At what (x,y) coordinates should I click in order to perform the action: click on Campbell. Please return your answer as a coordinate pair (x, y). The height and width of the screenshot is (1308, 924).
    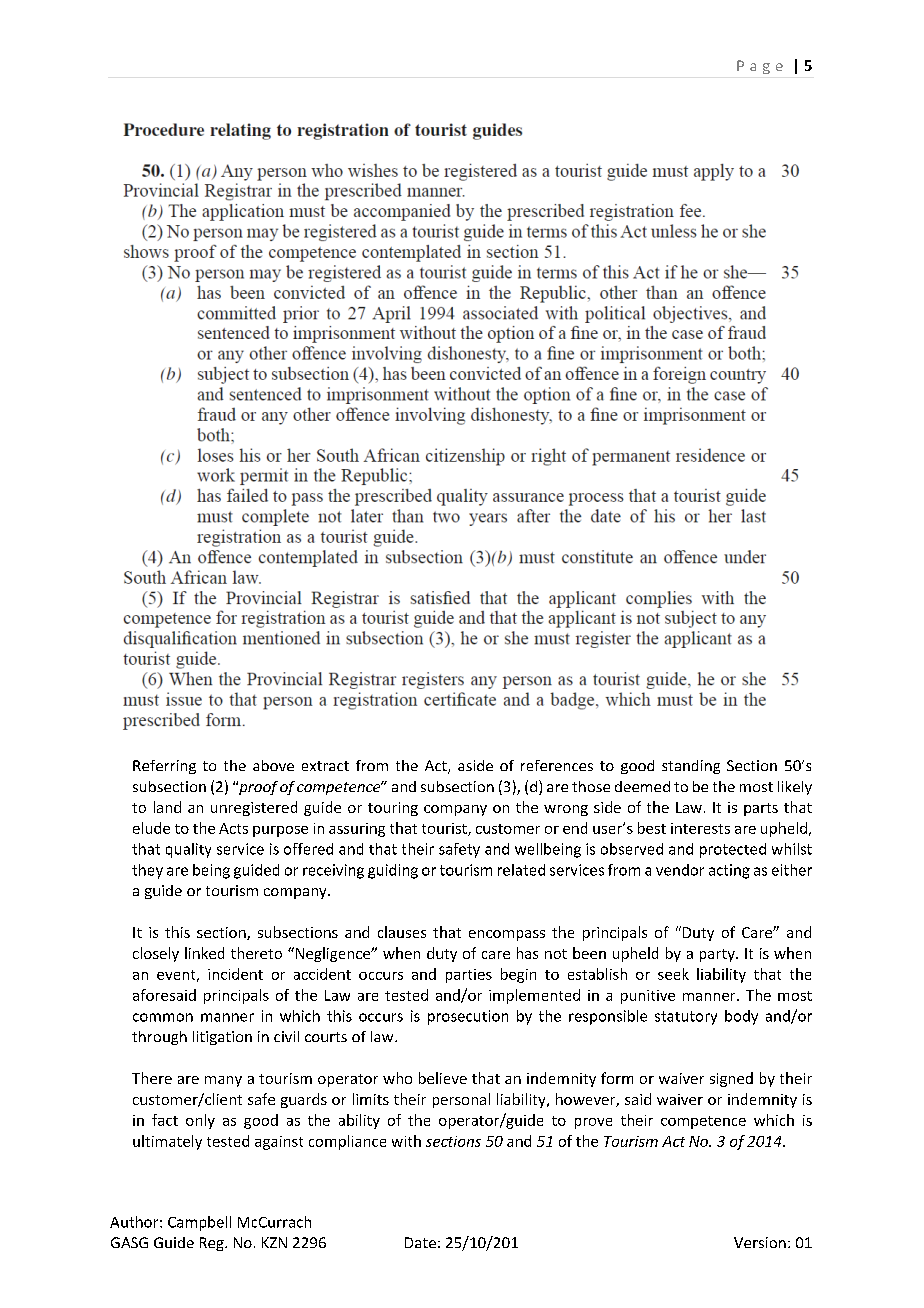
    Looking at the image, I should click on (199, 1223).
